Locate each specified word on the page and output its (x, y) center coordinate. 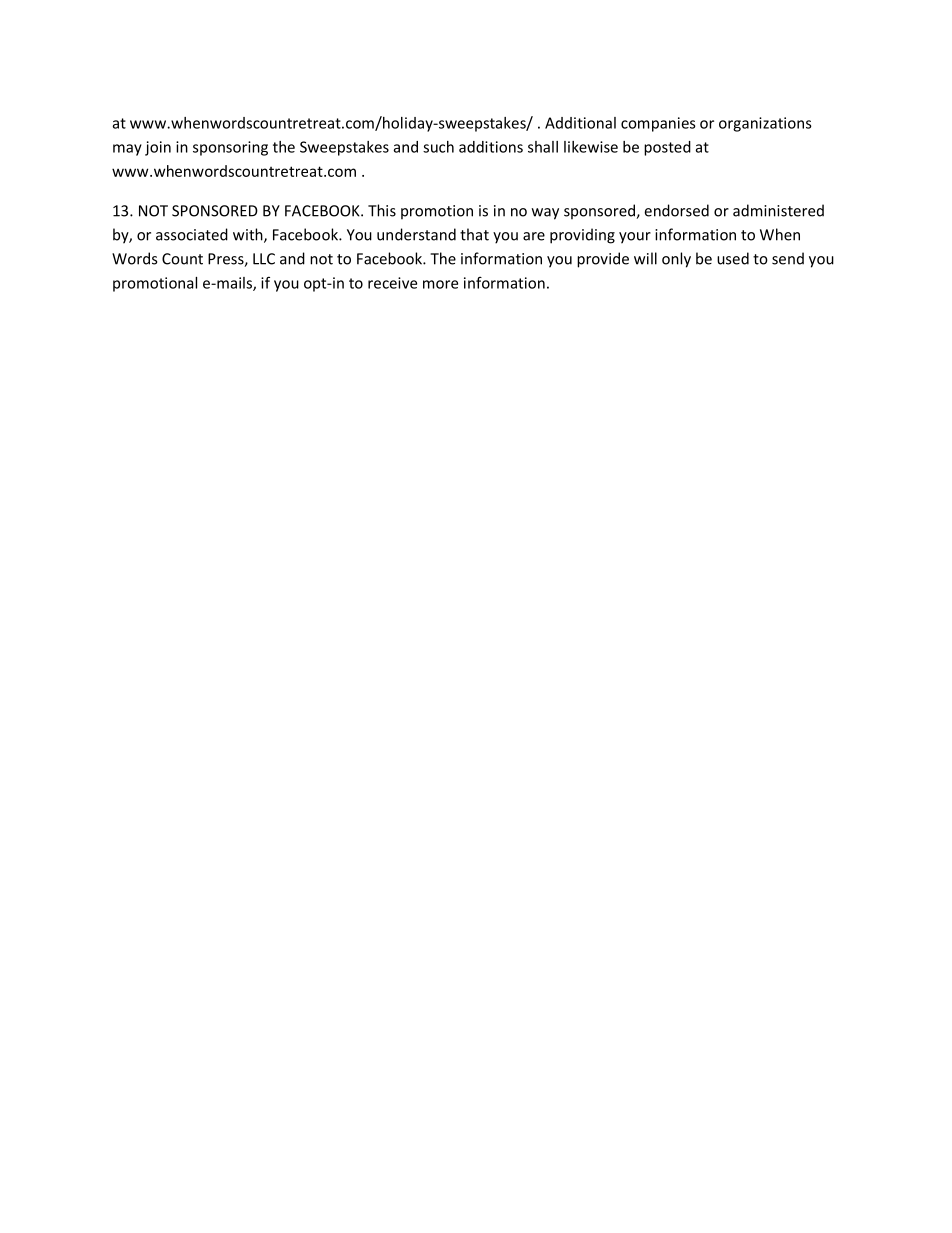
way (545, 214)
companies (658, 124)
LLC (264, 259)
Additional (580, 123)
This (382, 210)
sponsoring (230, 148)
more (440, 284)
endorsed (676, 210)
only (676, 260)
